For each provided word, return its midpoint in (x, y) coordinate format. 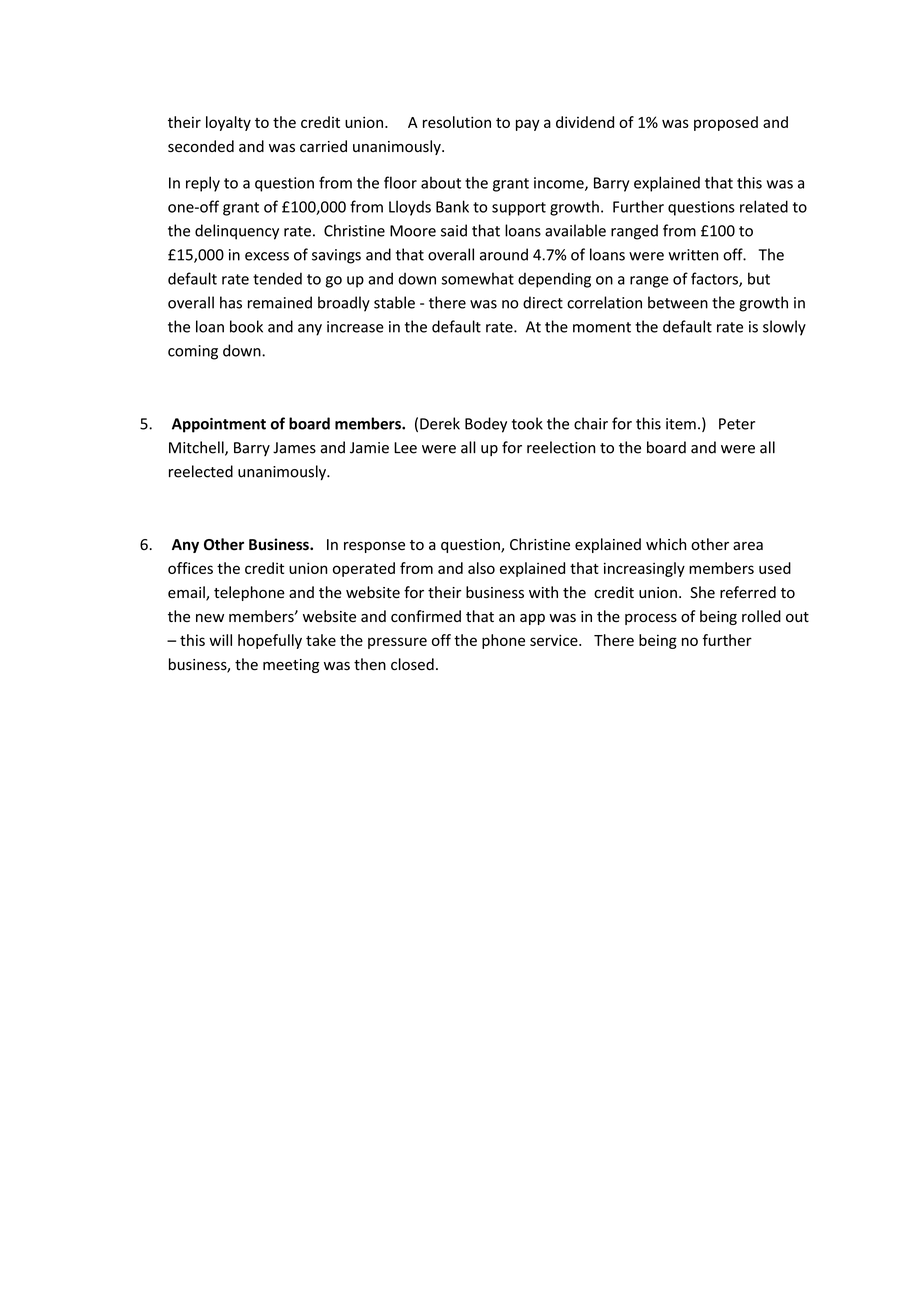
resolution (457, 122)
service (555, 640)
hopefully (270, 641)
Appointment (219, 425)
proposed (726, 123)
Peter (737, 424)
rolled (761, 616)
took (527, 423)
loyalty (228, 123)
